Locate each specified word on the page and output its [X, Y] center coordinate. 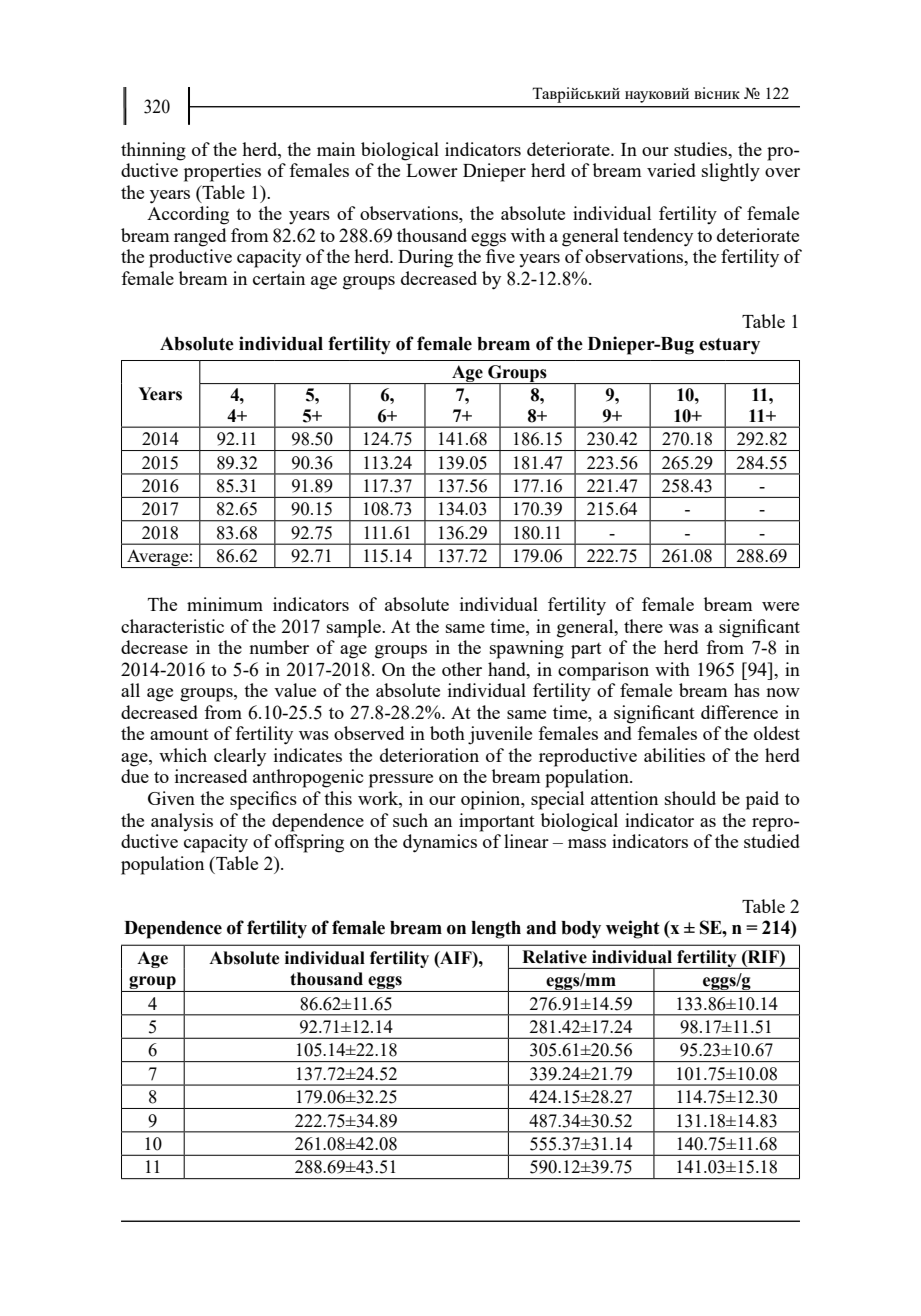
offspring [309, 843]
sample [355, 628]
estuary [729, 346]
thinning [153, 151]
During [425, 258]
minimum [225, 604]
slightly [731, 172]
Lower [432, 170]
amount [179, 734]
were [780, 606]
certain [279, 278]
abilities [674, 755]
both [447, 733]
